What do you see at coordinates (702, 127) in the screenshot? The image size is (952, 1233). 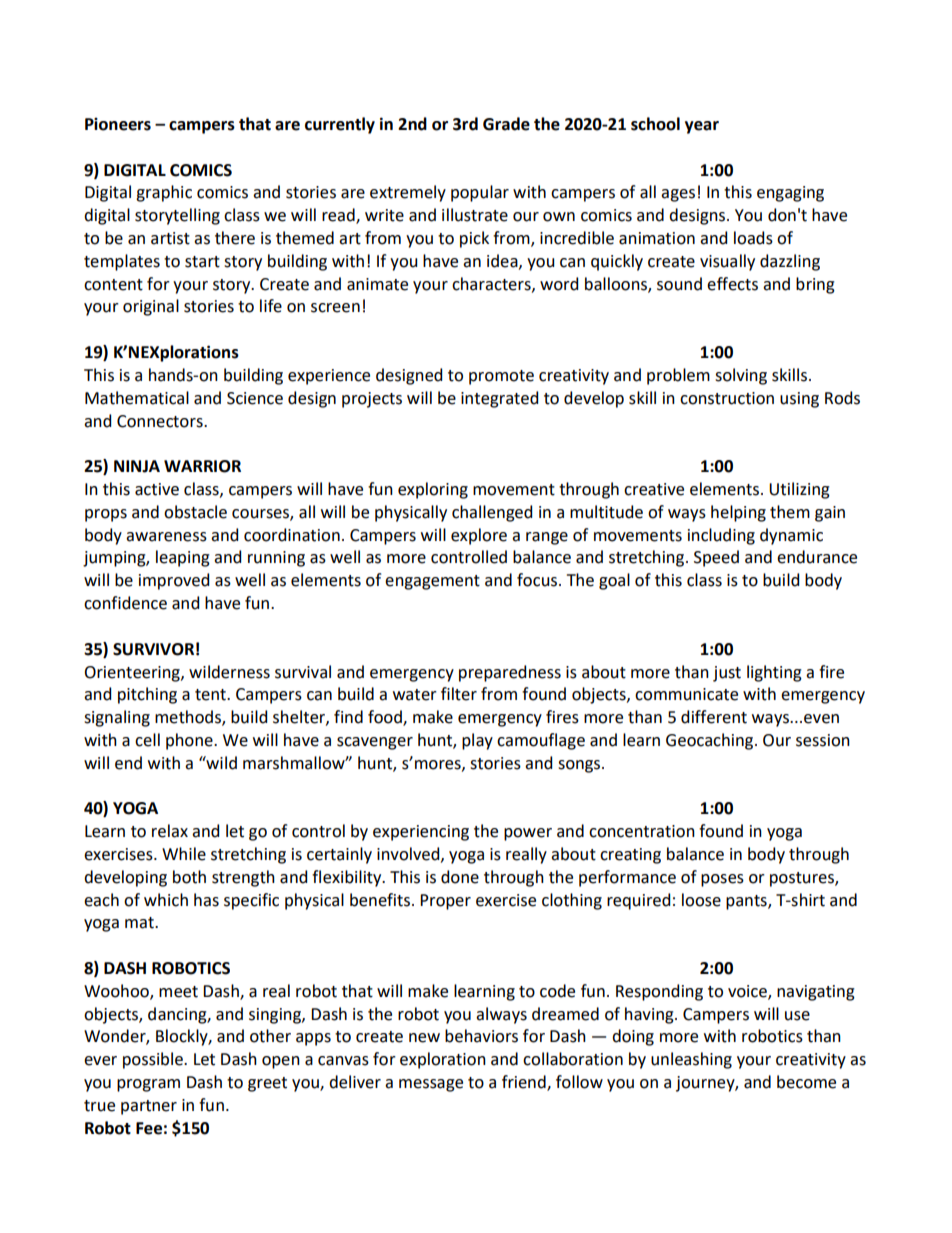 I see `year` at bounding box center [702, 127].
